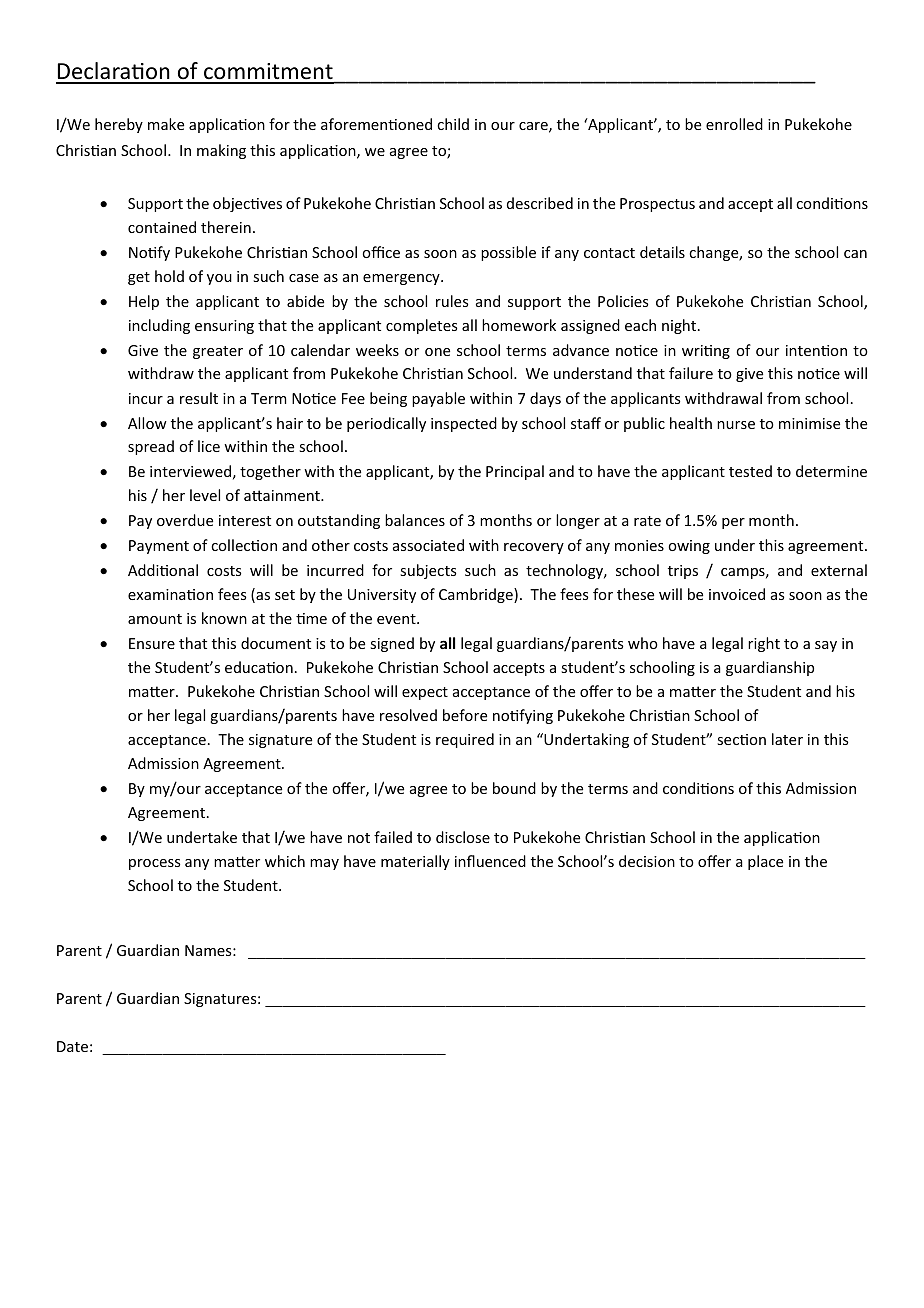 The width and height of the image is (924, 1308). What do you see at coordinates (734, 124) in the image?
I see `enrolled` at bounding box center [734, 124].
